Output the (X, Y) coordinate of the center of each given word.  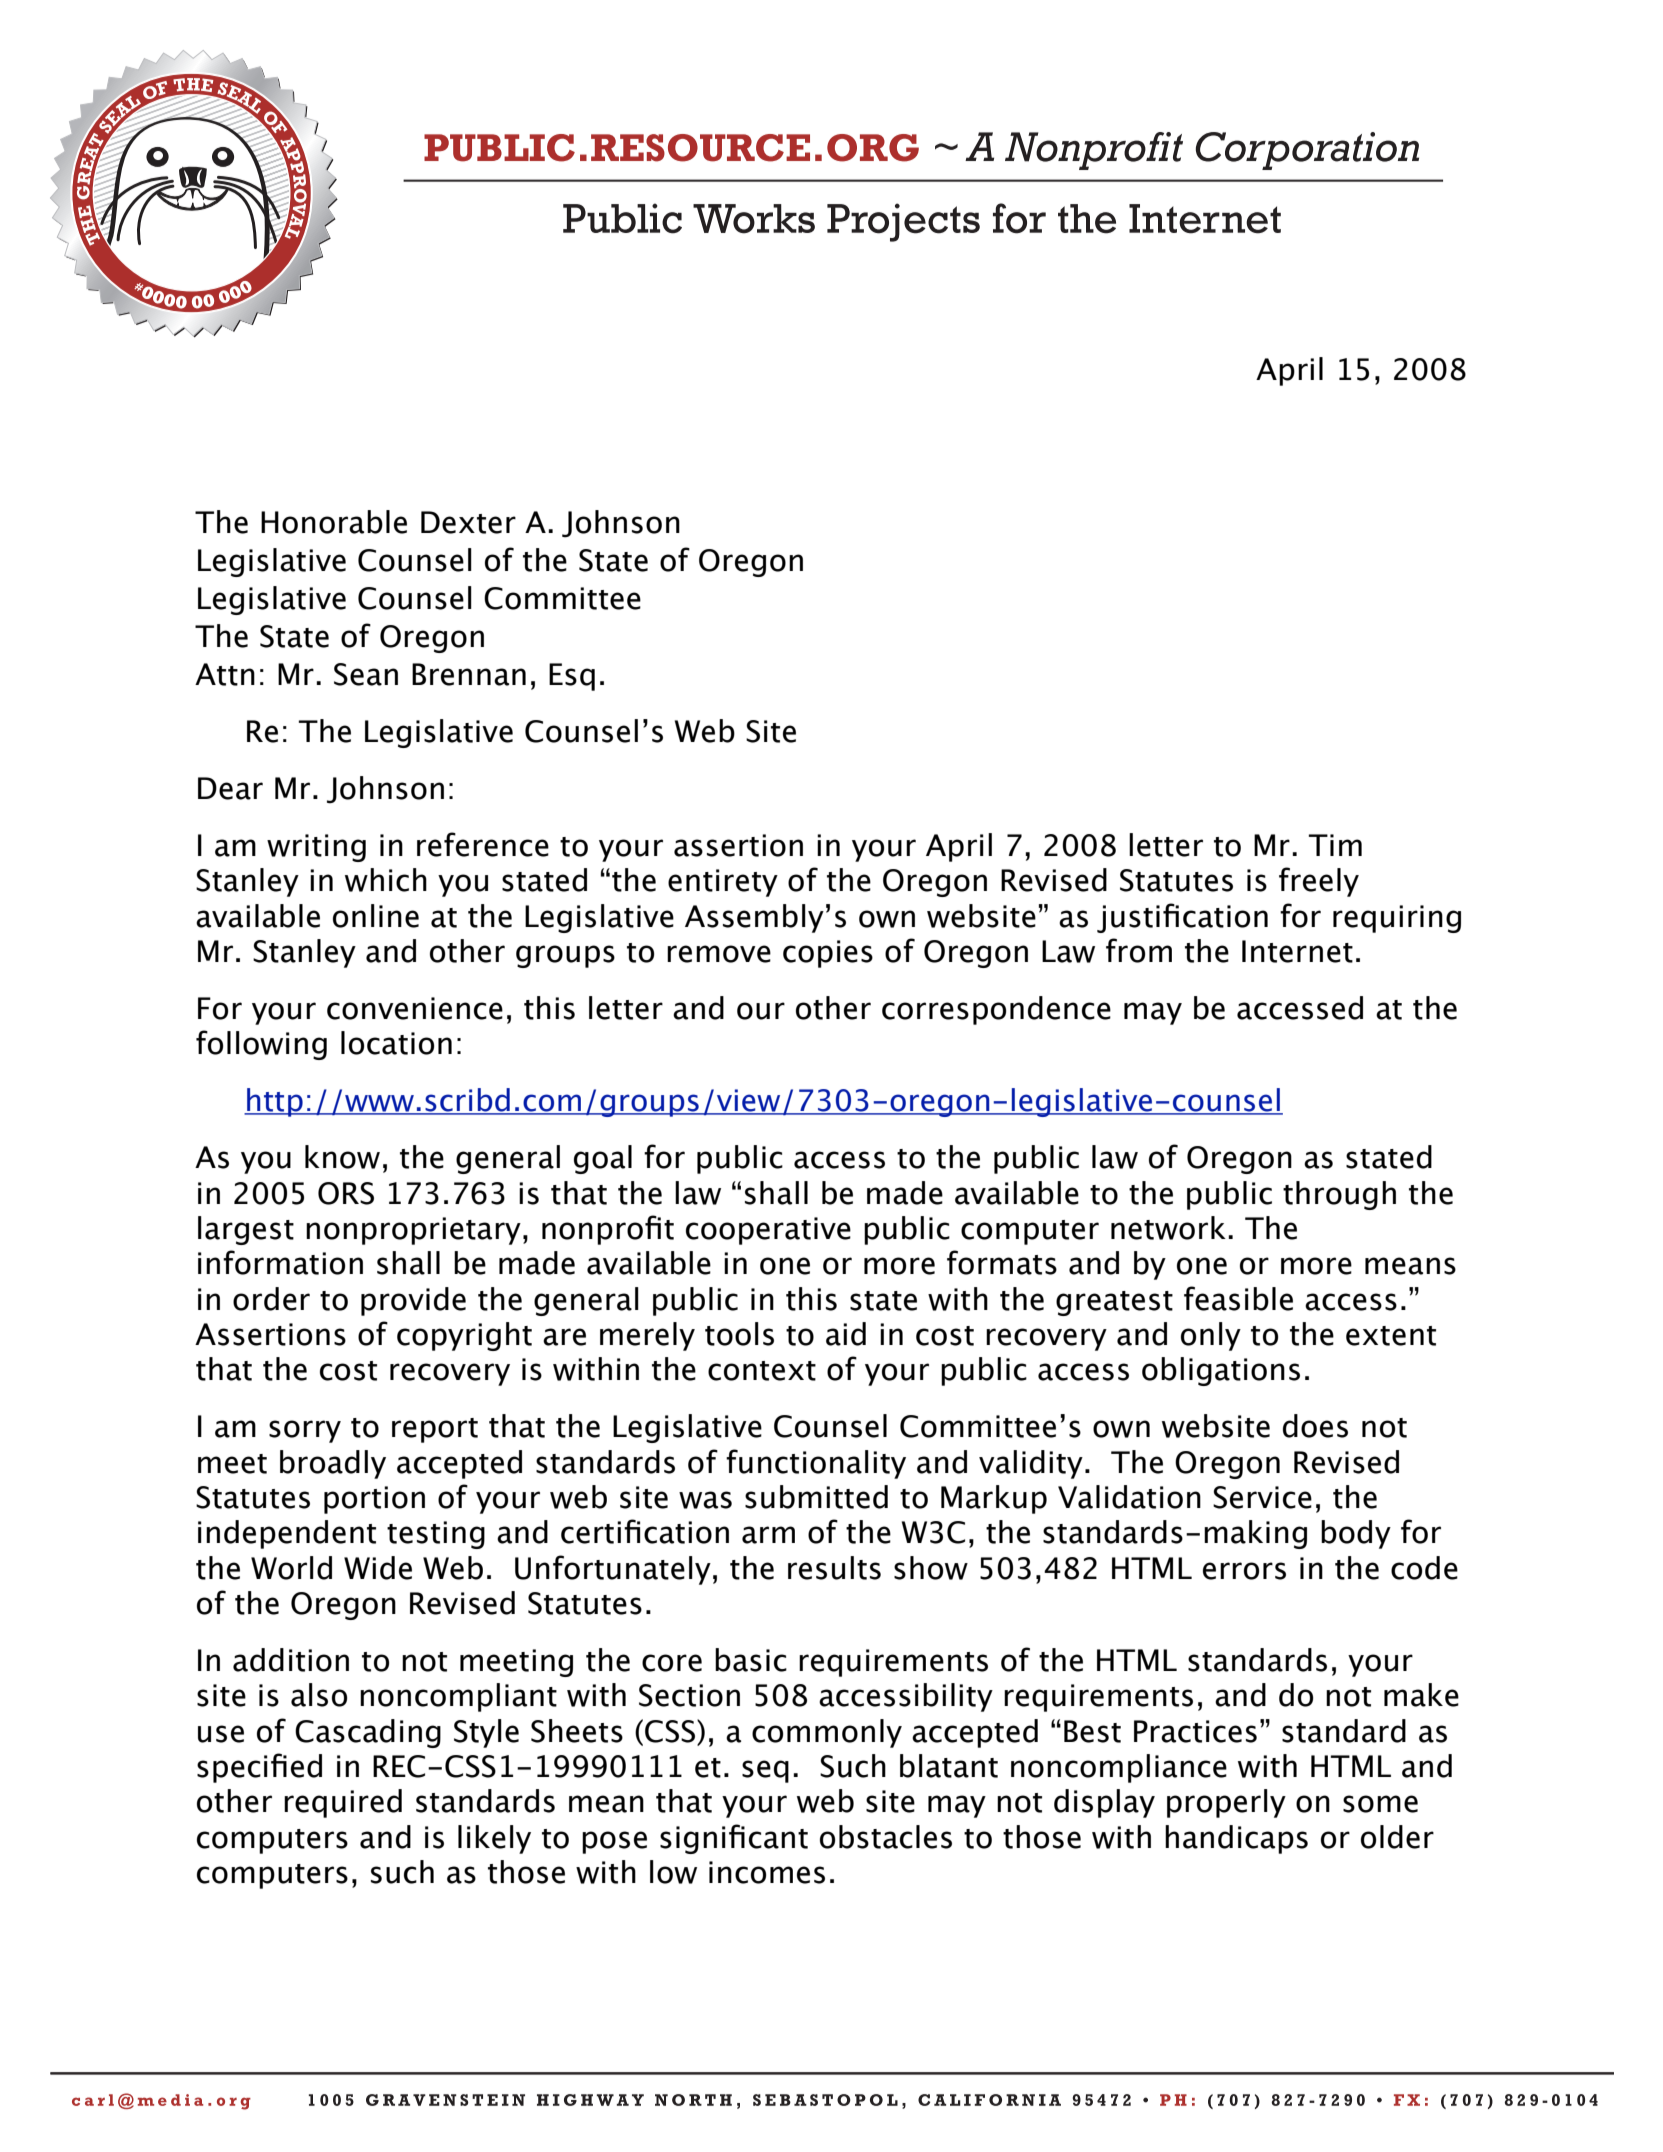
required (343, 1803)
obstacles (886, 1837)
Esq (572, 677)
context (762, 1371)
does (1315, 1426)
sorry (305, 1431)
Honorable (334, 522)
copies (828, 954)
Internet (1297, 951)
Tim (1335, 845)
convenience (415, 1008)
